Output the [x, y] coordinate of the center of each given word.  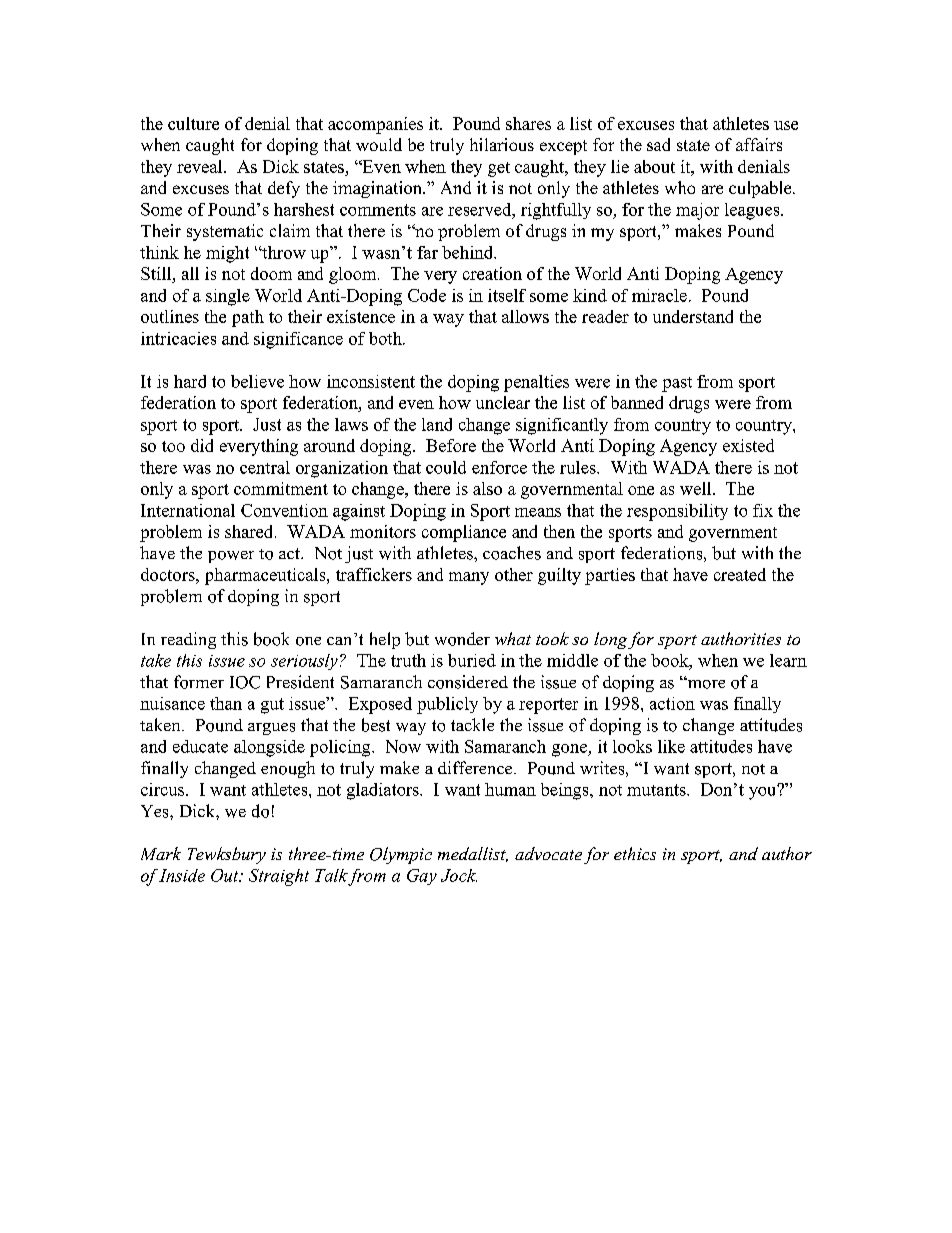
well [697, 488]
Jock [459, 875]
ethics [635, 853]
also [487, 488]
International [188, 510]
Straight [279, 877]
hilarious [502, 144]
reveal [201, 166]
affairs [759, 144]
